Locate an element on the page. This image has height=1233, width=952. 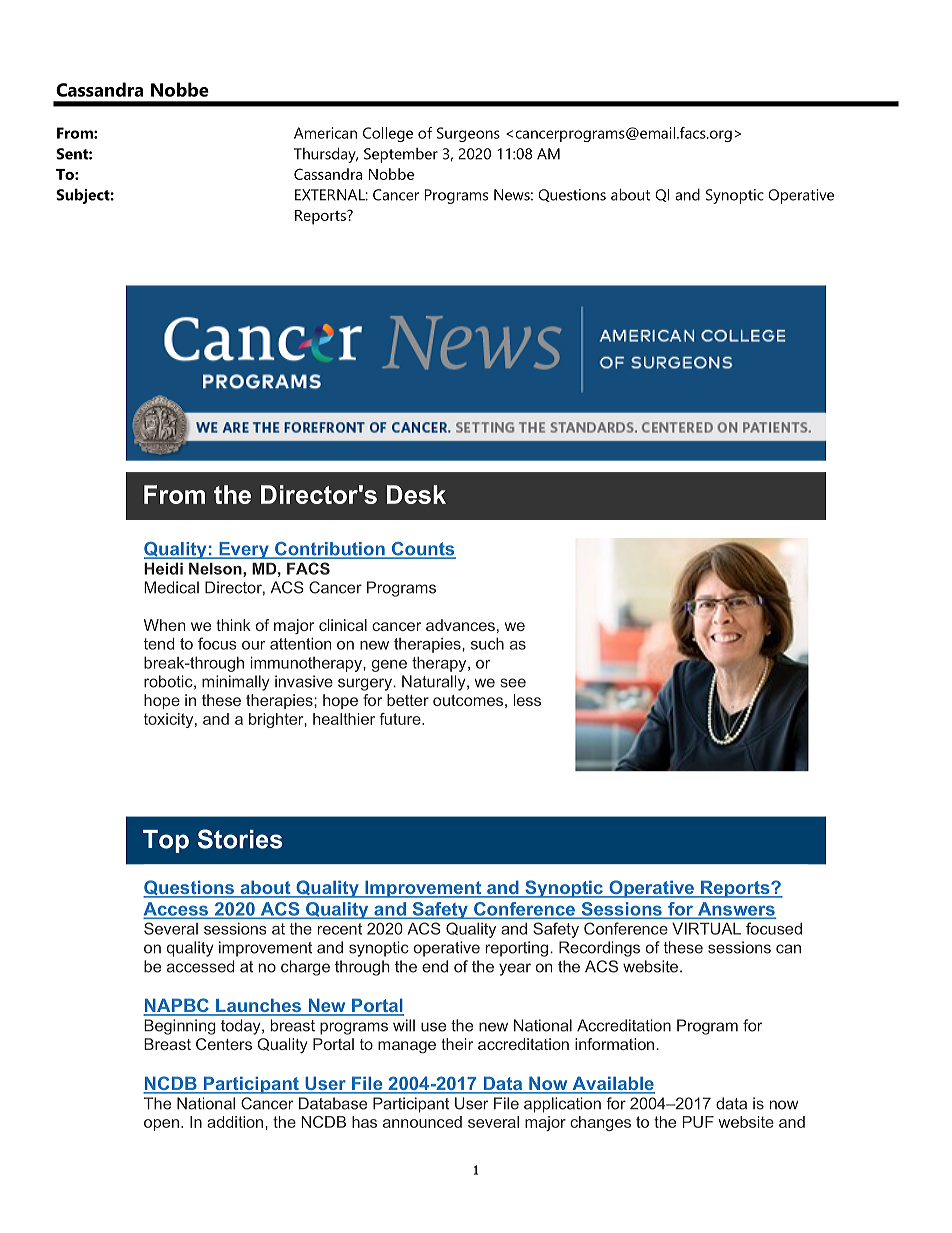
Desk is located at coordinates (416, 494).
